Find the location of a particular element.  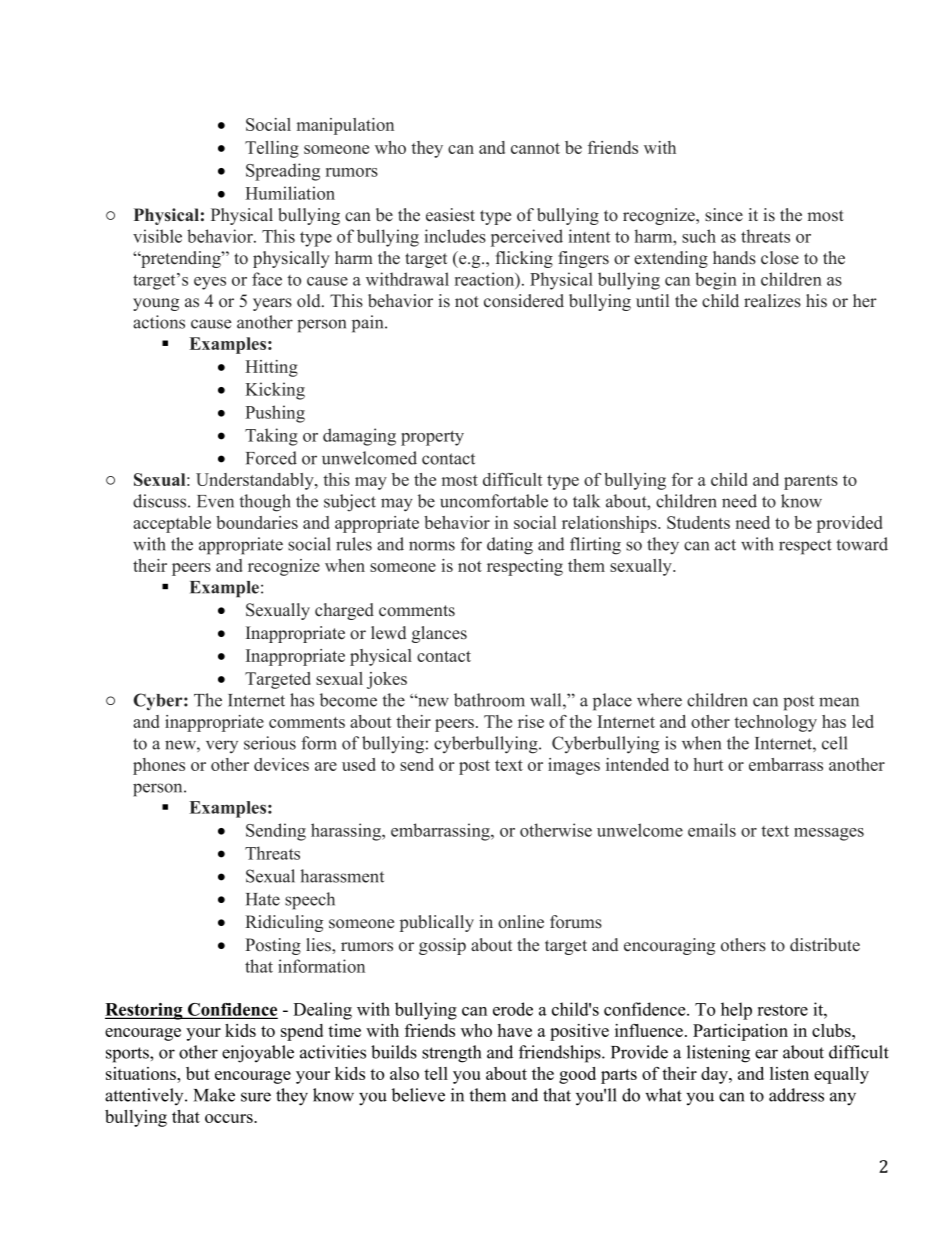

Make is located at coordinates (214, 1095).
